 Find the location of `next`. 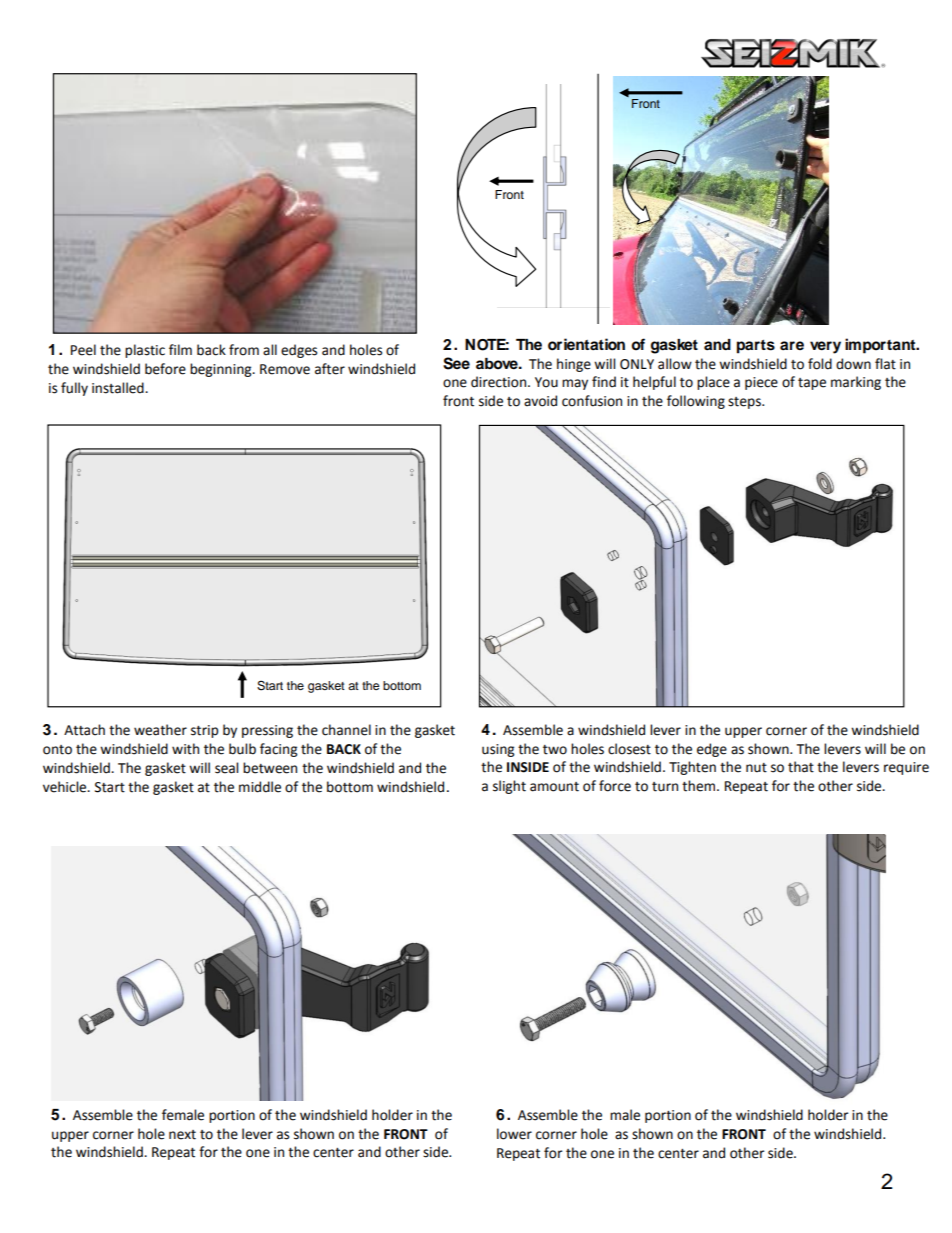

next is located at coordinates (182, 1135).
